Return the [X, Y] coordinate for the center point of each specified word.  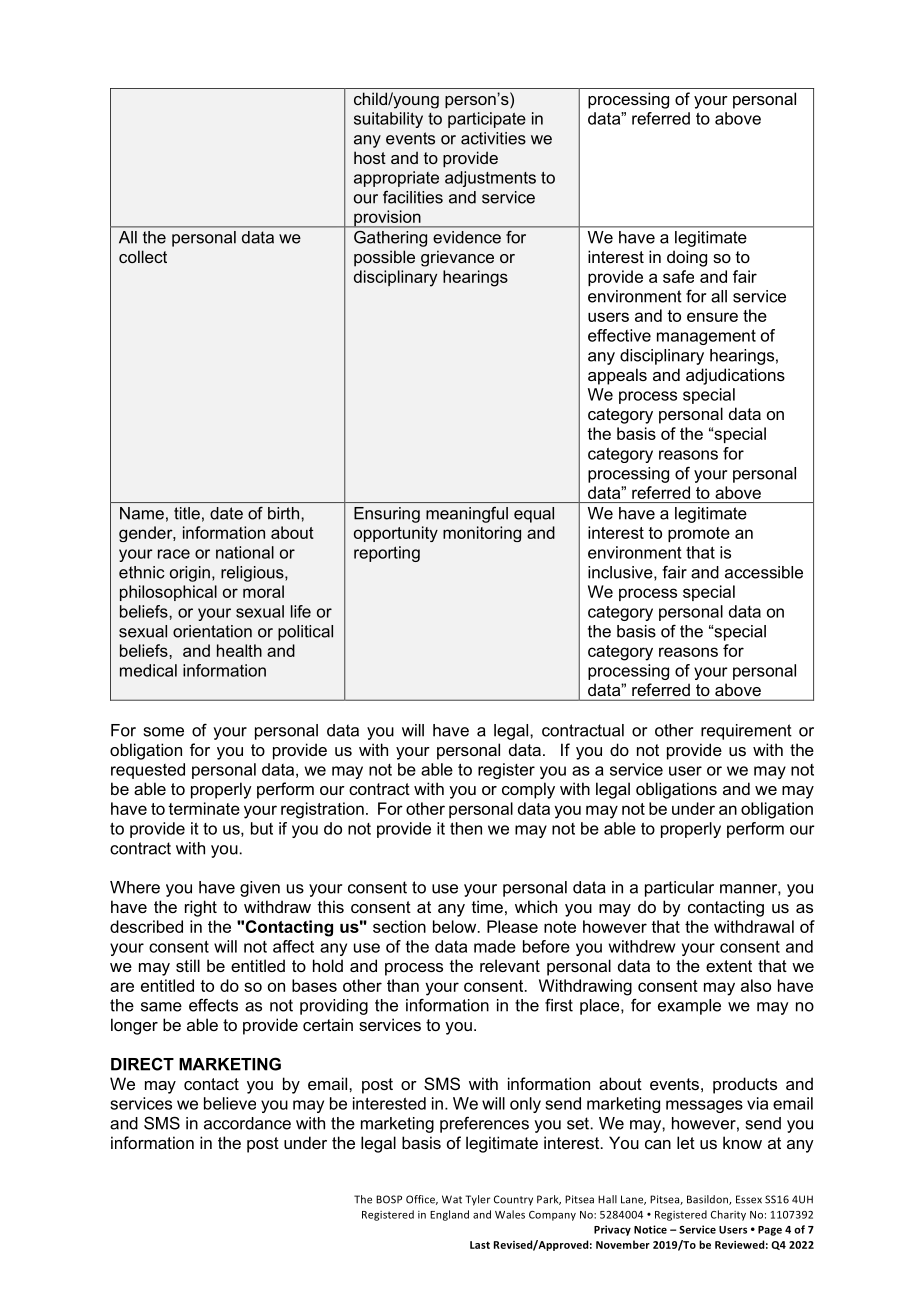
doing [687, 258]
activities [493, 138]
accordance [247, 1123]
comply [528, 790]
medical [148, 670]
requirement [746, 732]
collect [143, 256]
